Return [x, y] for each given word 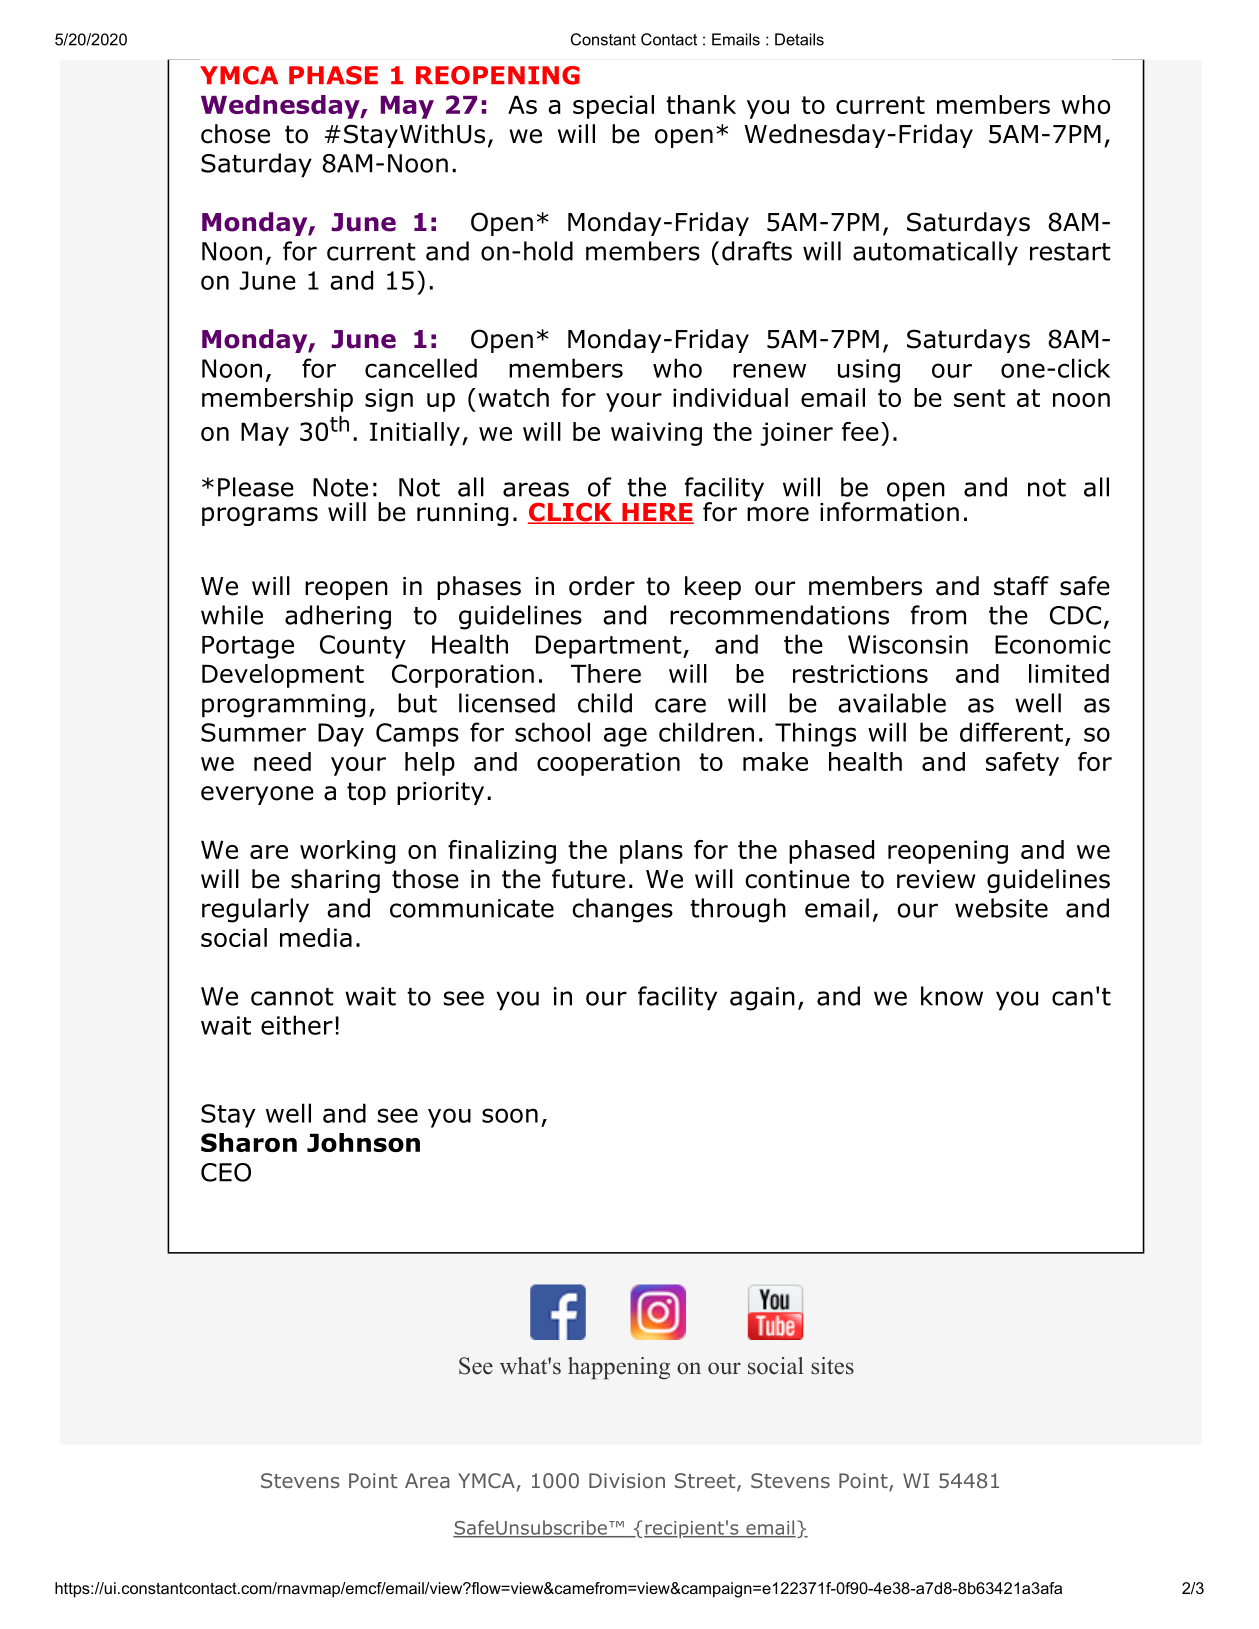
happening [619, 1368]
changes [622, 910]
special [613, 107]
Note [340, 487]
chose [235, 134]
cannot [292, 997]
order [602, 586]
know [952, 996]
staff [1021, 586]
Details [799, 39]
